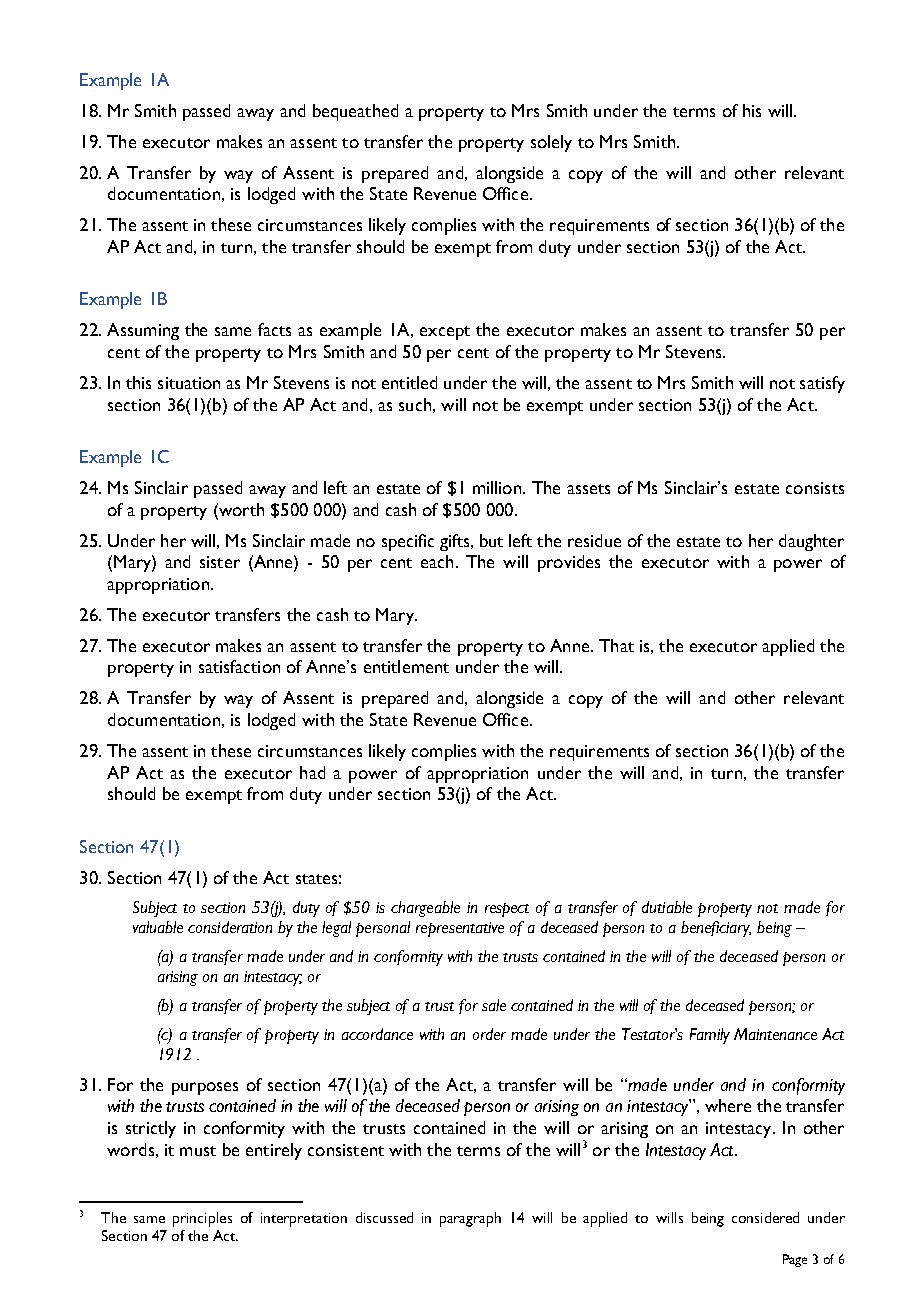 The height and width of the page is (1308, 924). What do you see at coordinates (815, 488) in the page?
I see `consists` at bounding box center [815, 488].
